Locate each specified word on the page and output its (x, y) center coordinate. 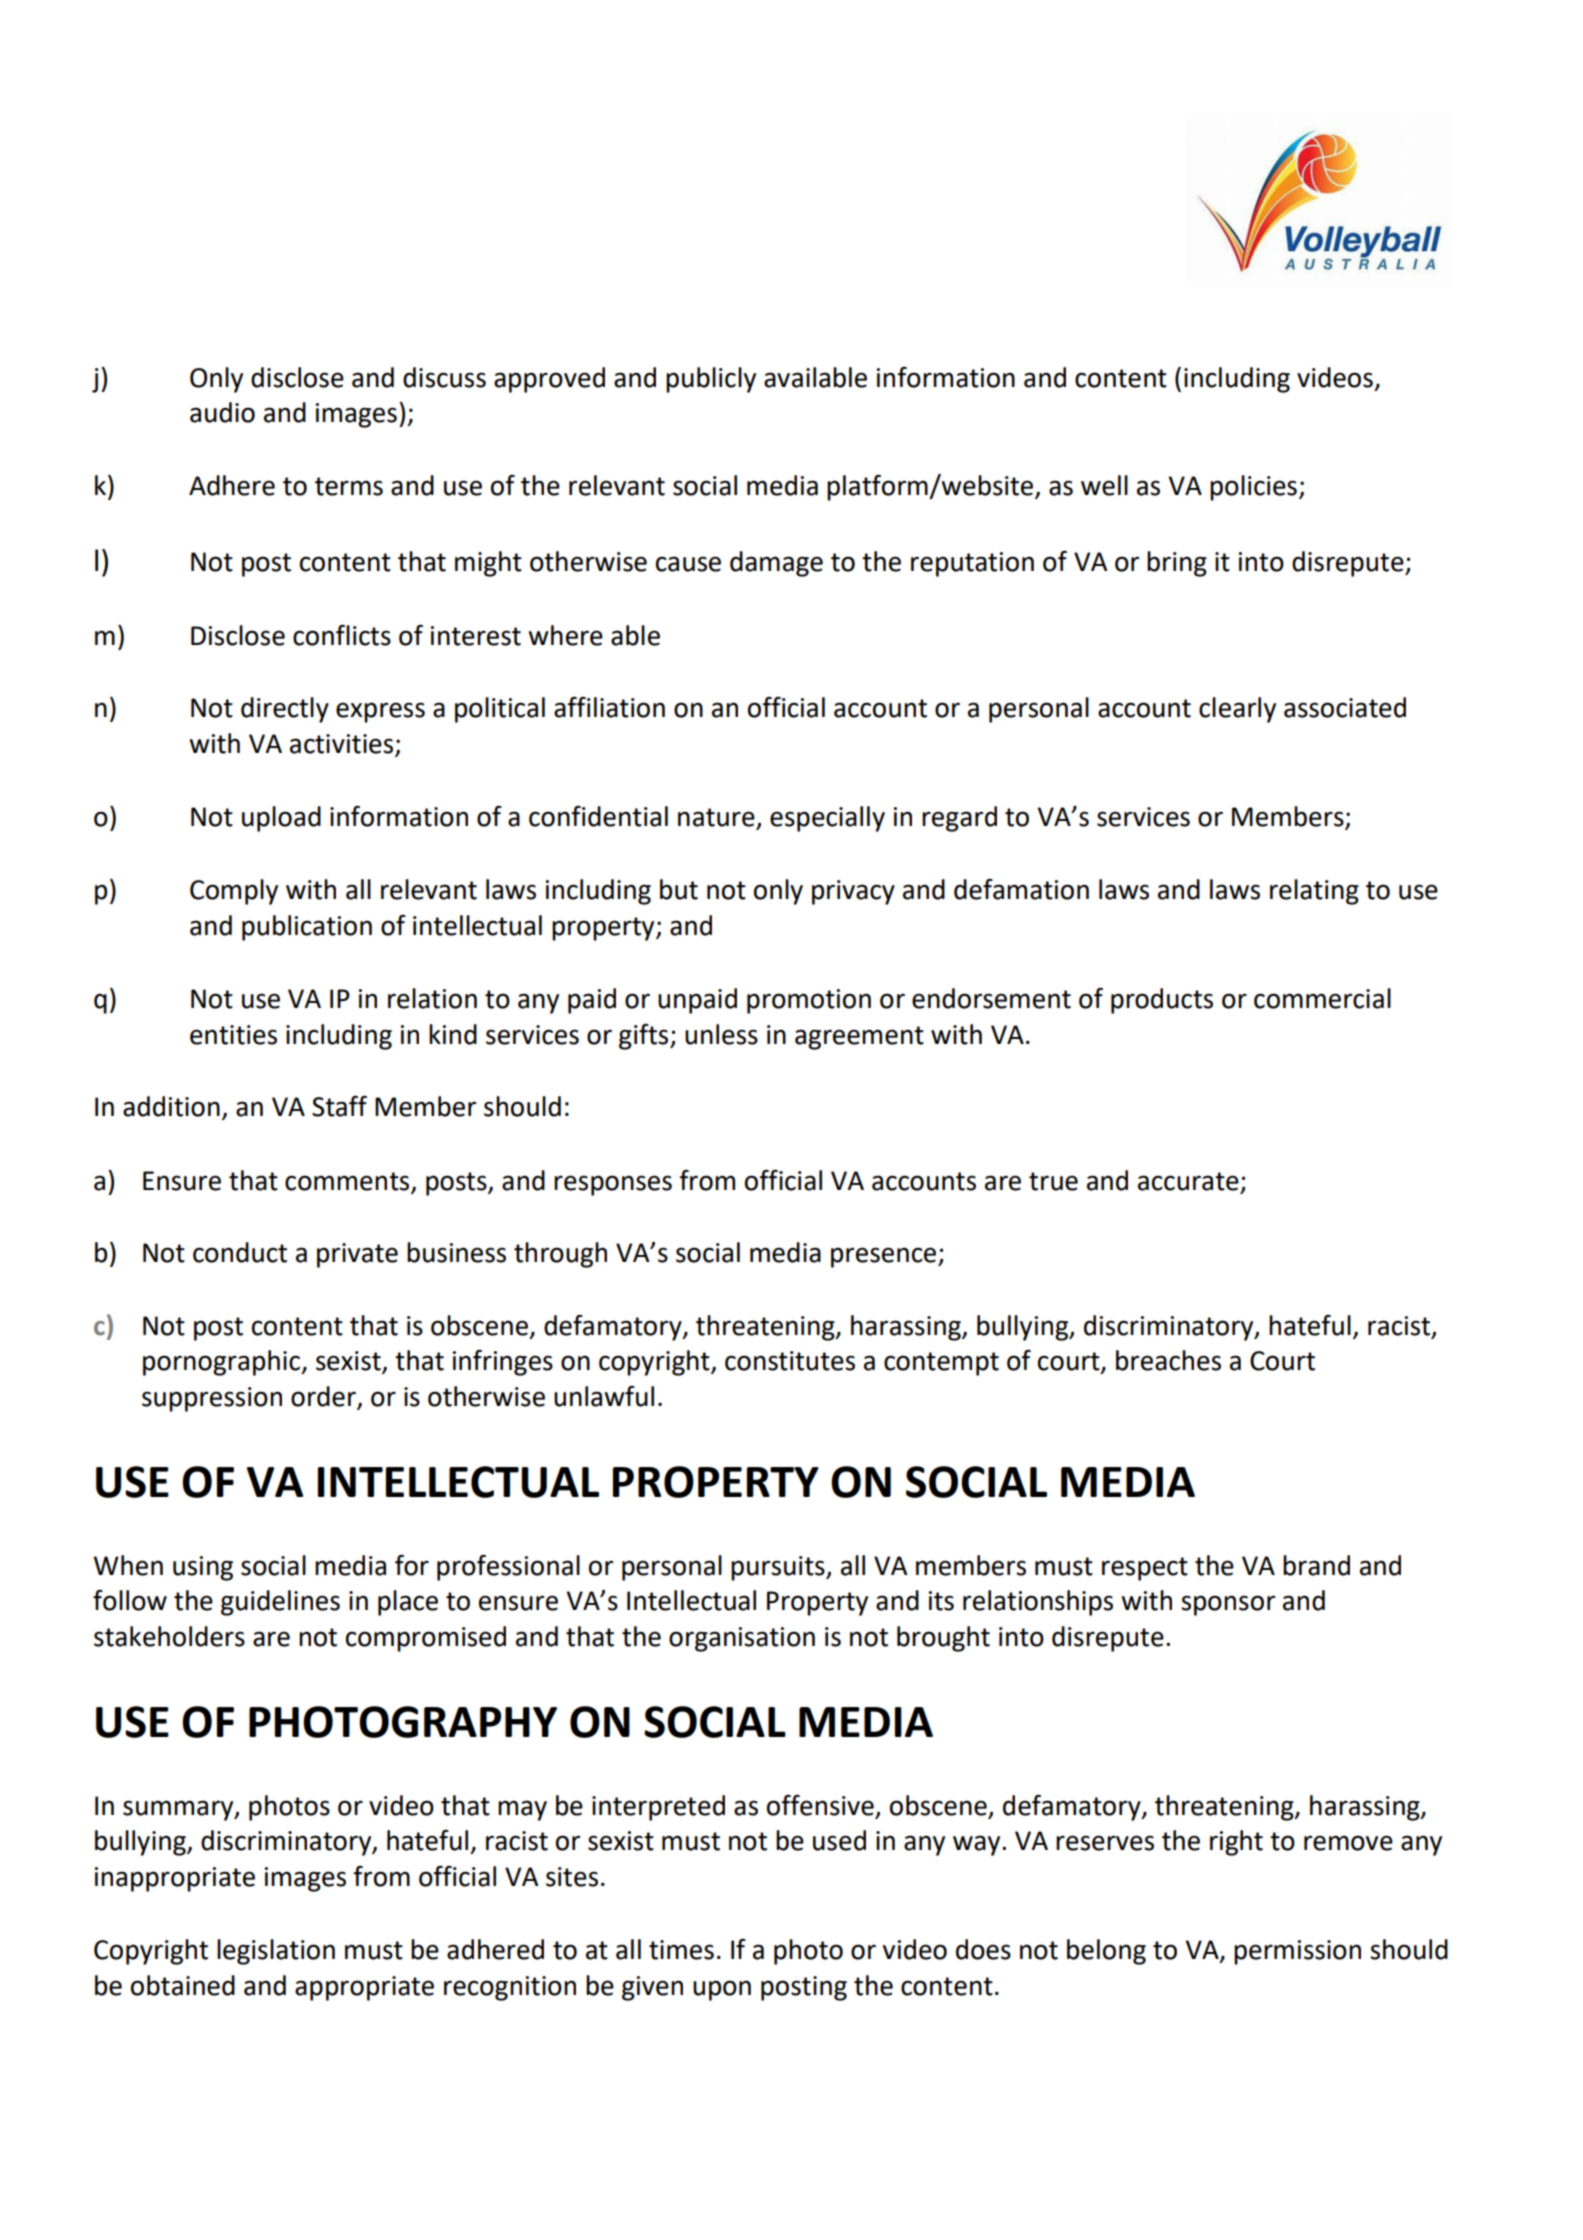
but (679, 889)
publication (307, 928)
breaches (1168, 1360)
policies (1253, 488)
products (1162, 1001)
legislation (276, 1952)
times (681, 1950)
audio (222, 412)
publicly (711, 380)
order (323, 1396)
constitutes (790, 1361)
